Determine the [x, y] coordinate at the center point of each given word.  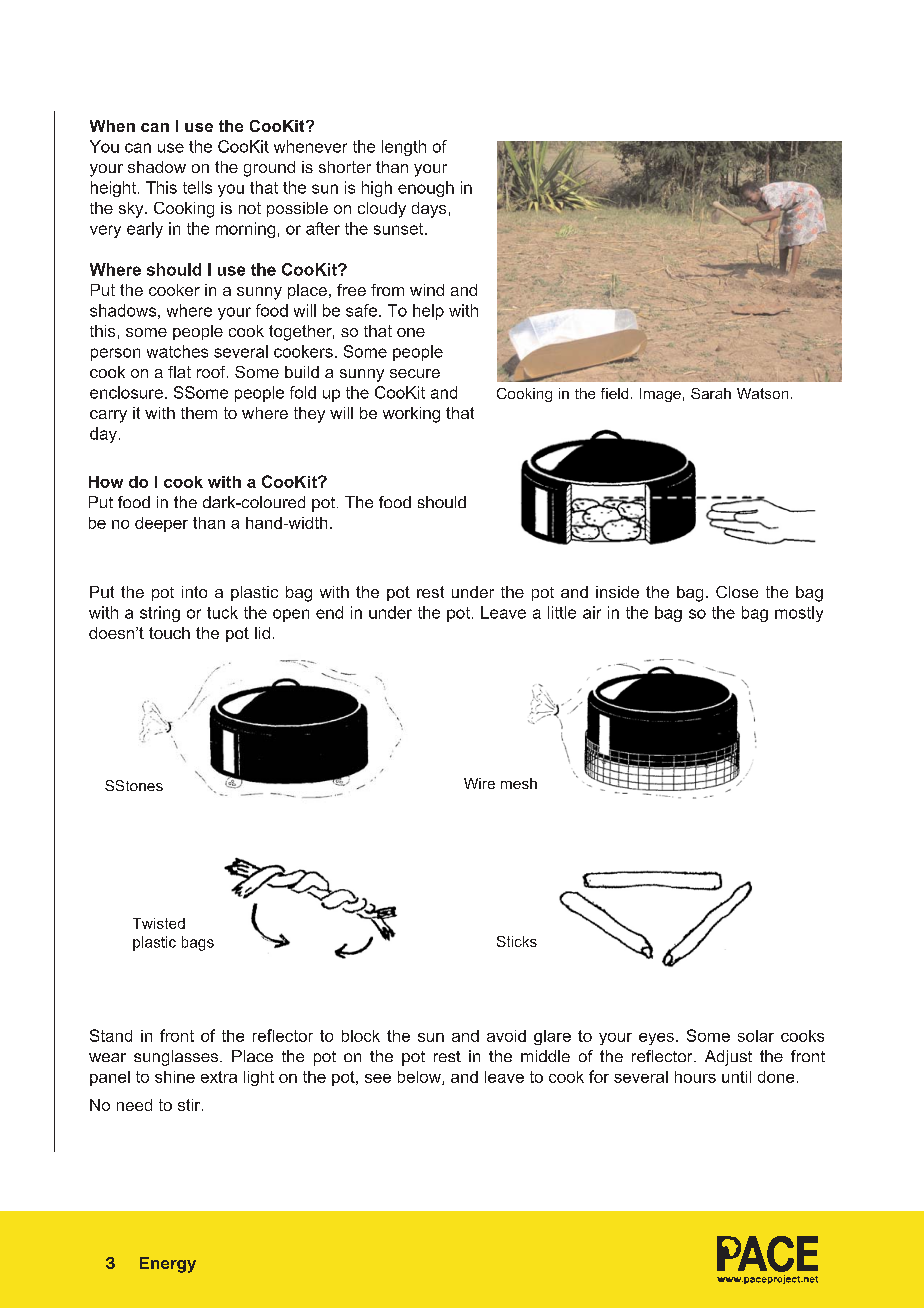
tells [197, 187]
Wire [479, 783]
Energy [168, 1265]
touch [169, 633]
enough [426, 189]
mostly [799, 614]
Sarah [711, 393]
